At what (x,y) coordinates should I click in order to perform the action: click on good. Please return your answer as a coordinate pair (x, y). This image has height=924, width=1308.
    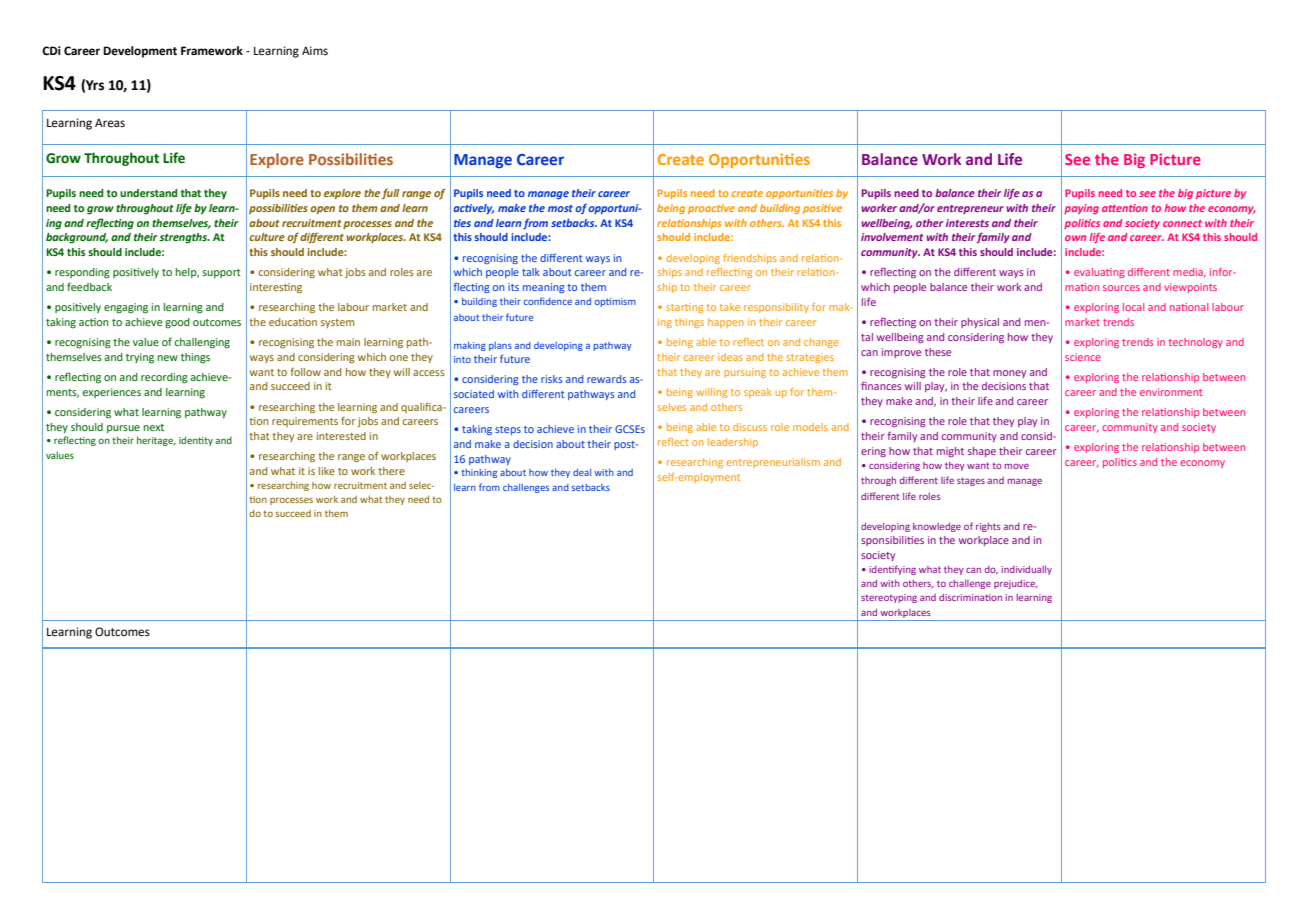
    Looking at the image, I should click on (177, 323).
